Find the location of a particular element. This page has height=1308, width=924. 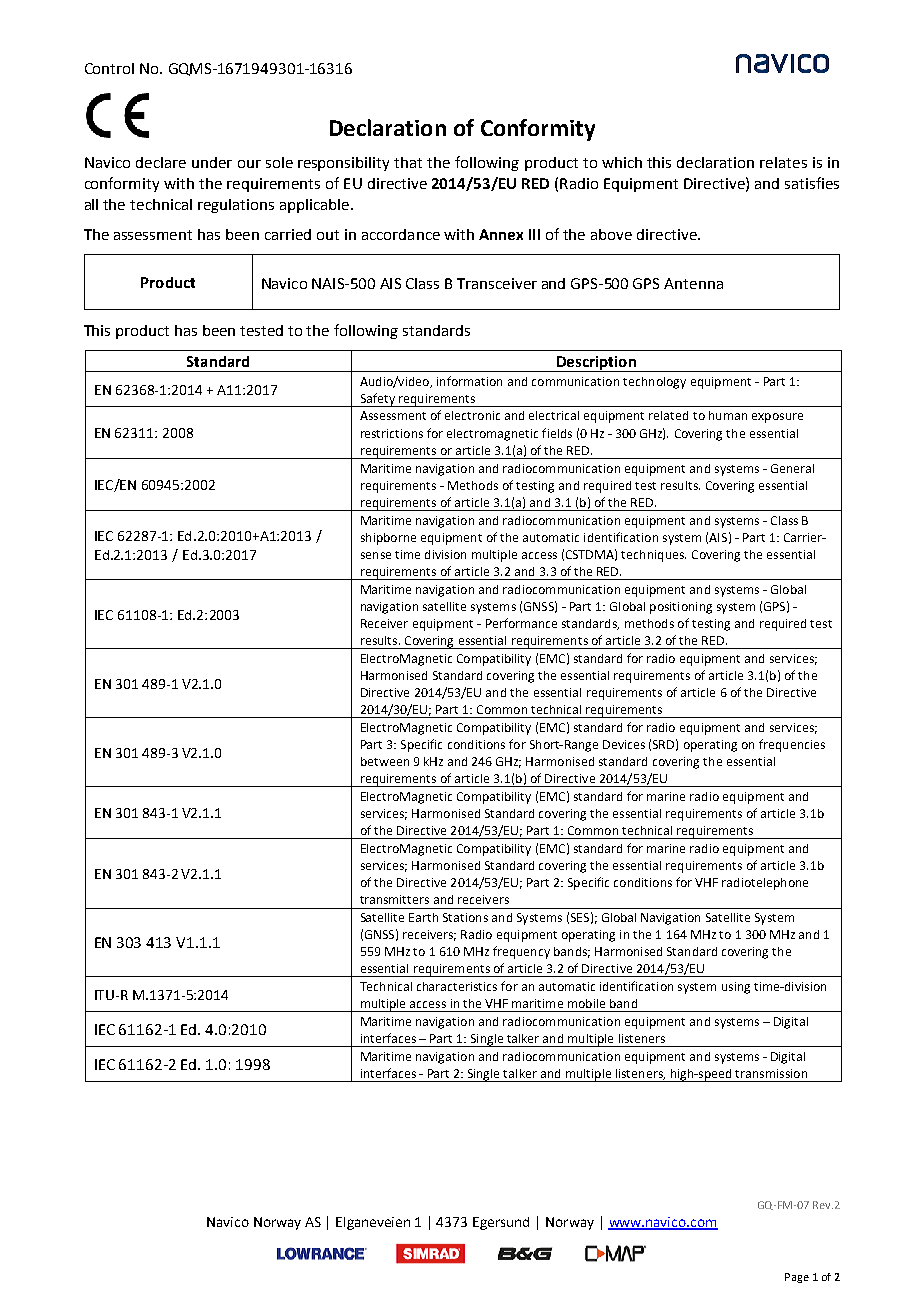

that is located at coordinates (408, 162).
